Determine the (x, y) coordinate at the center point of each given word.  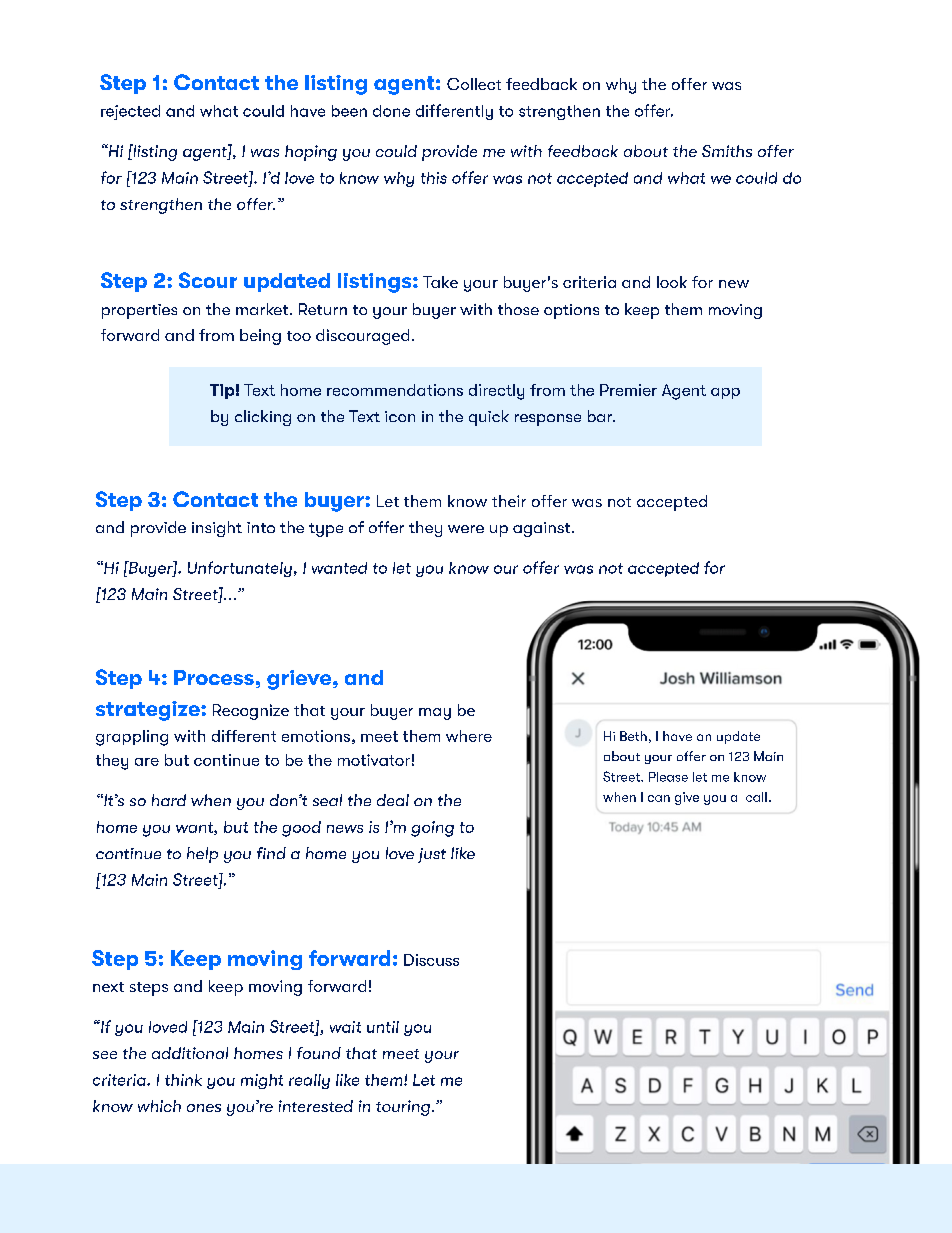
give (687, 798)
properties (139, 311)
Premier (628, 390)
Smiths (727, 151)
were (466, 529)
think (183, 1080)
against (543, 529)
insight (217, 529)
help (202, 855)
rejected (130, 112)
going (432, 829)
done (391, 111)
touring (403, 1108)
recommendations (395, 390)
